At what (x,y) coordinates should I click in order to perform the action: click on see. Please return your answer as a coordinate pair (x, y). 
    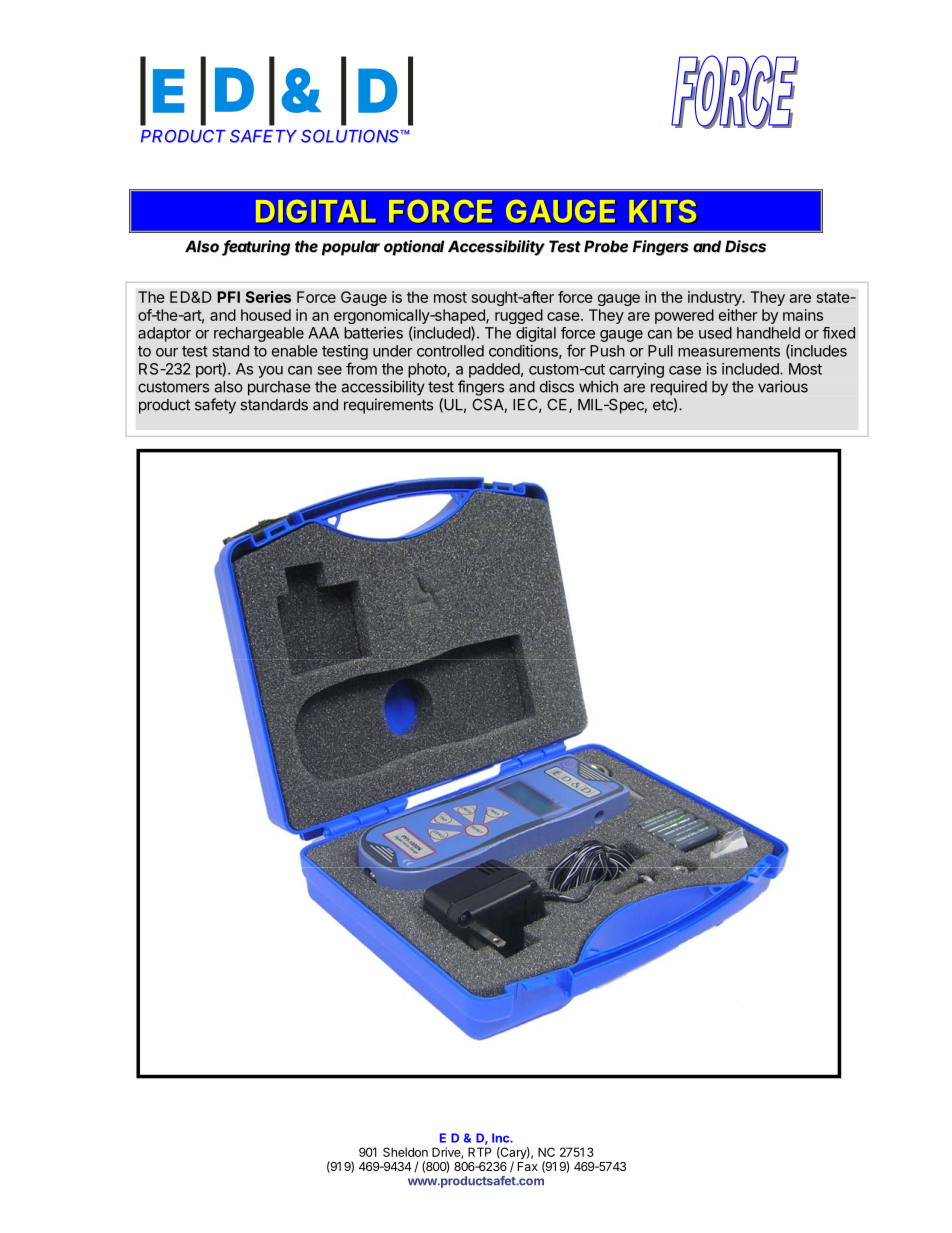
    Looking at the image, I should click on (330, 370).
